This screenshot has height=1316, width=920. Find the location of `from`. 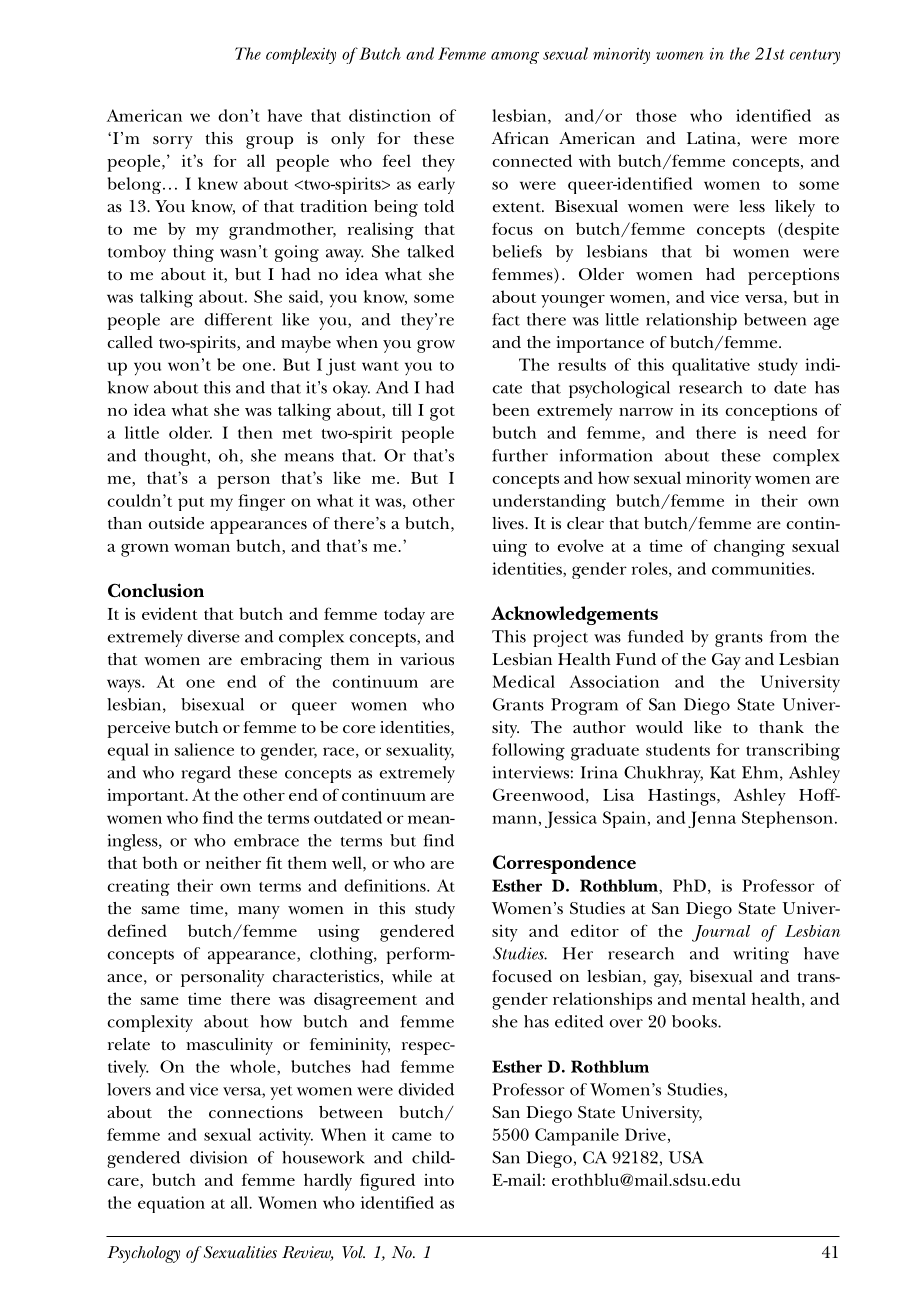

from is located at coordinates (788, 636).
